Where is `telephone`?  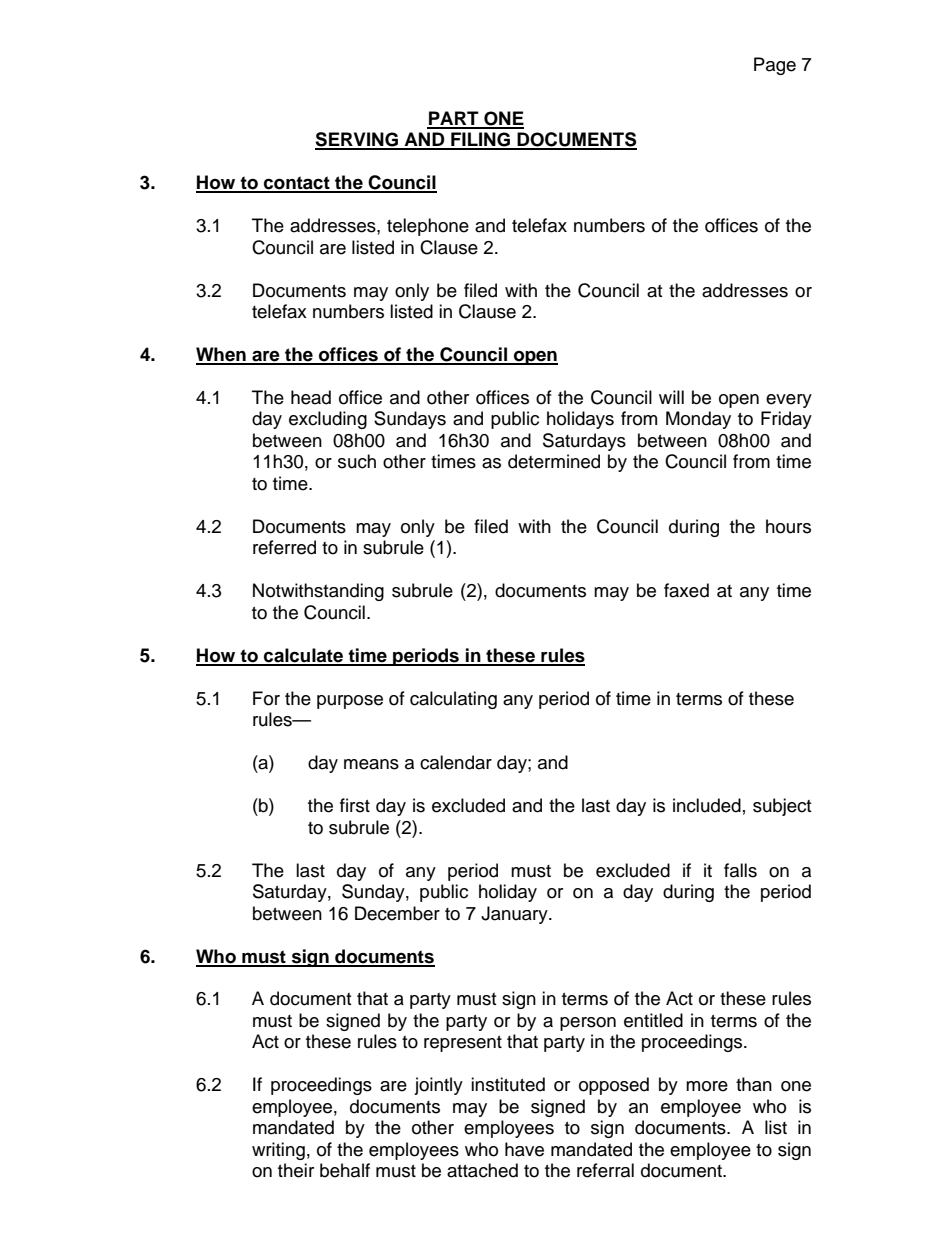 telephone is located at coordinates (428, 227).
